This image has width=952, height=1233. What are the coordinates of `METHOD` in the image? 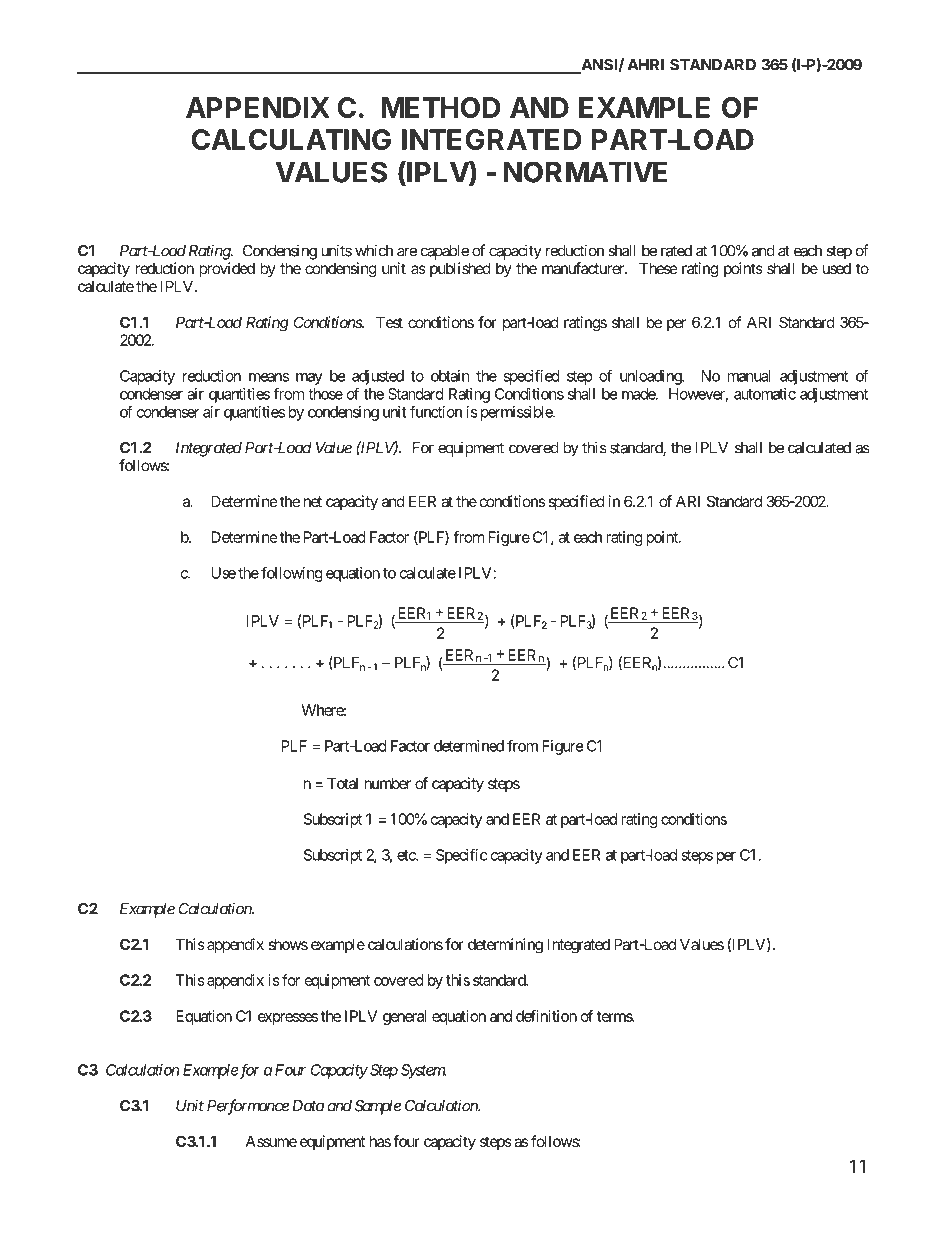 It's located at (441, 107).
